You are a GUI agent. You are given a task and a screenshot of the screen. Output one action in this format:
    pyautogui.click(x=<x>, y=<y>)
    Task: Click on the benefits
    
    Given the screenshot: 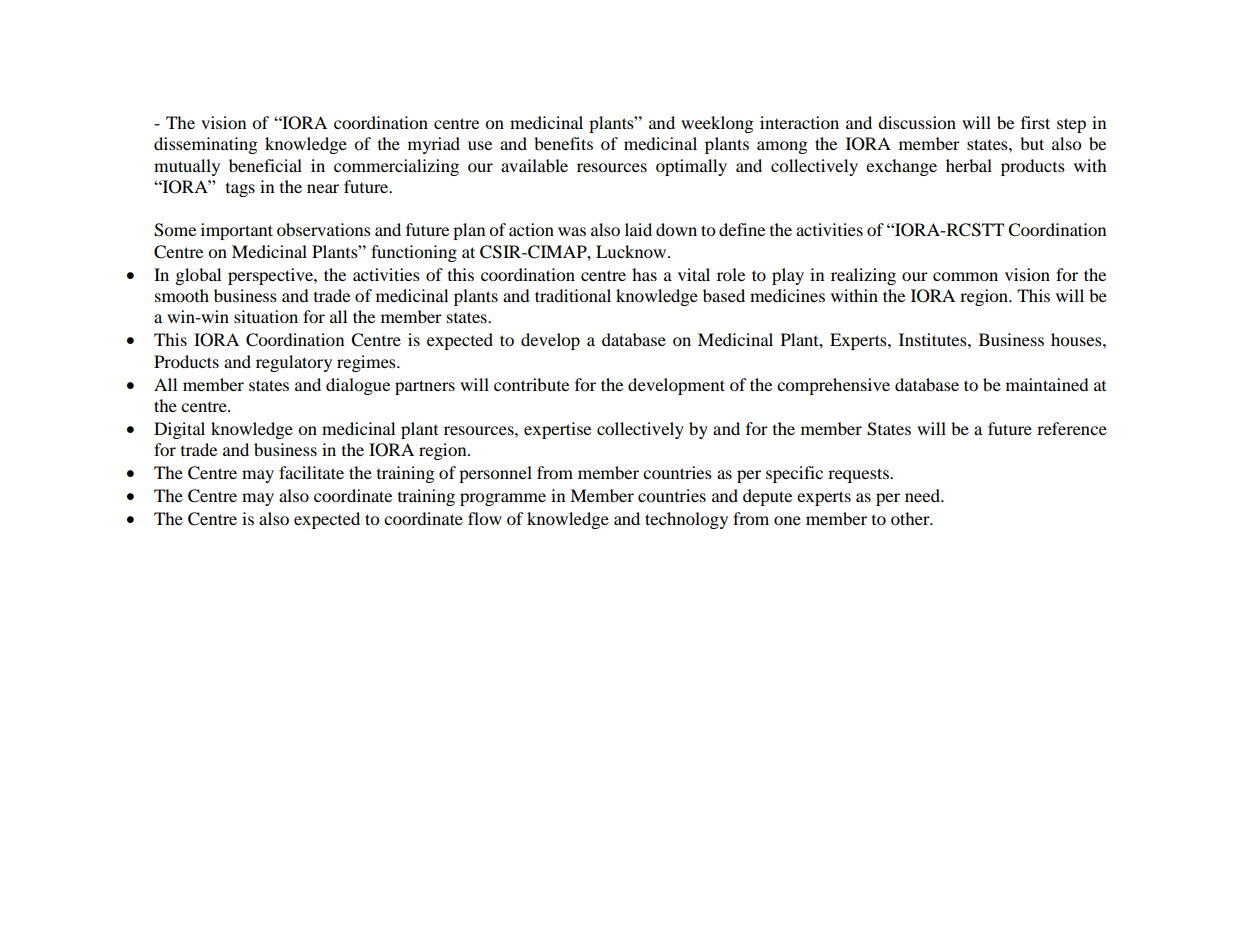 What is the action you would take?
    pyautogui.click(x=563, y=143)
